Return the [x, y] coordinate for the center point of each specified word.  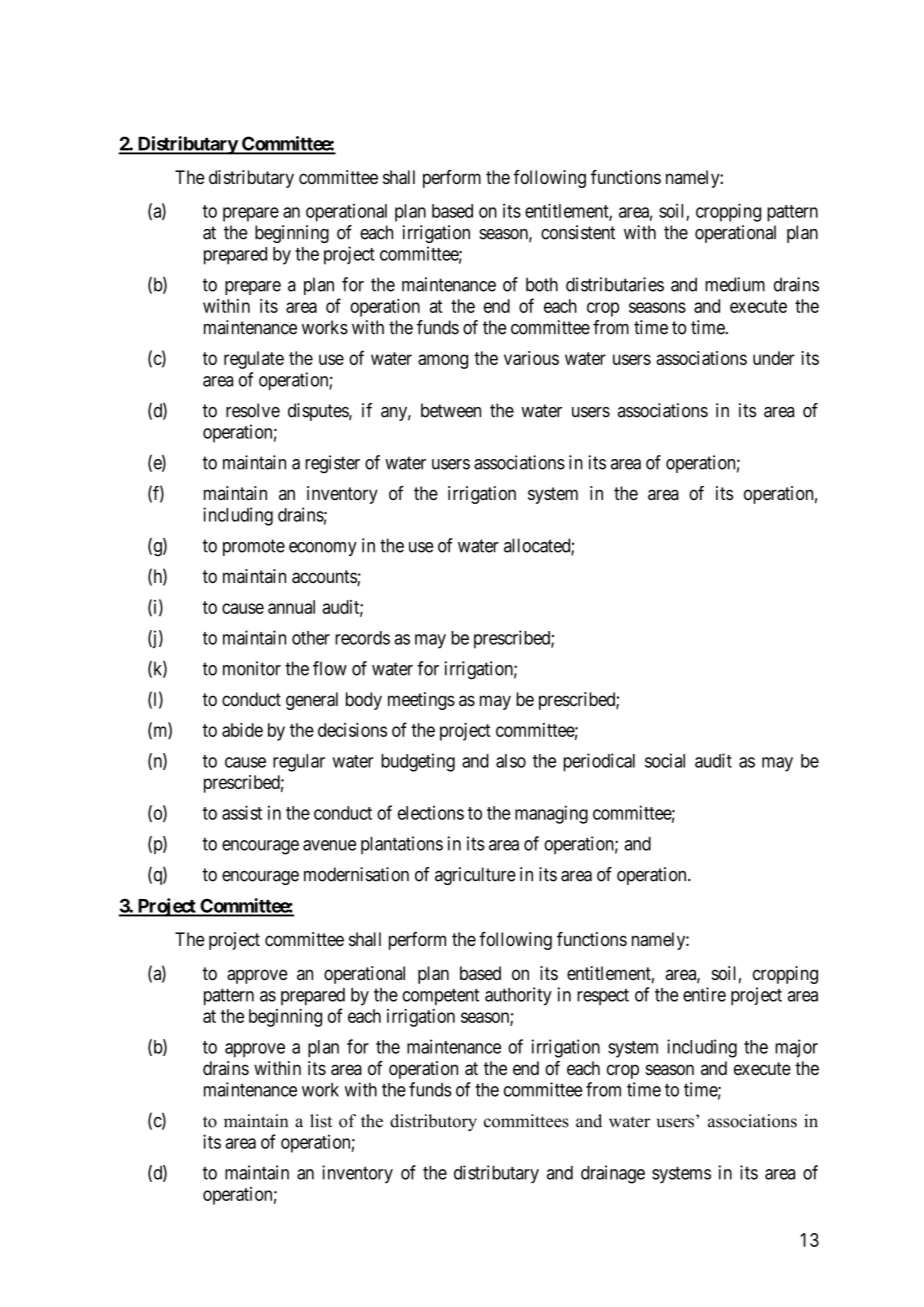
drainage [613, 1174]
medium [735, 284]
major [796, 1048]
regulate [254, 360]
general [312, 701]
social [665, 760]
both [542, 284]
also [511, 761]
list [321, 1121]
